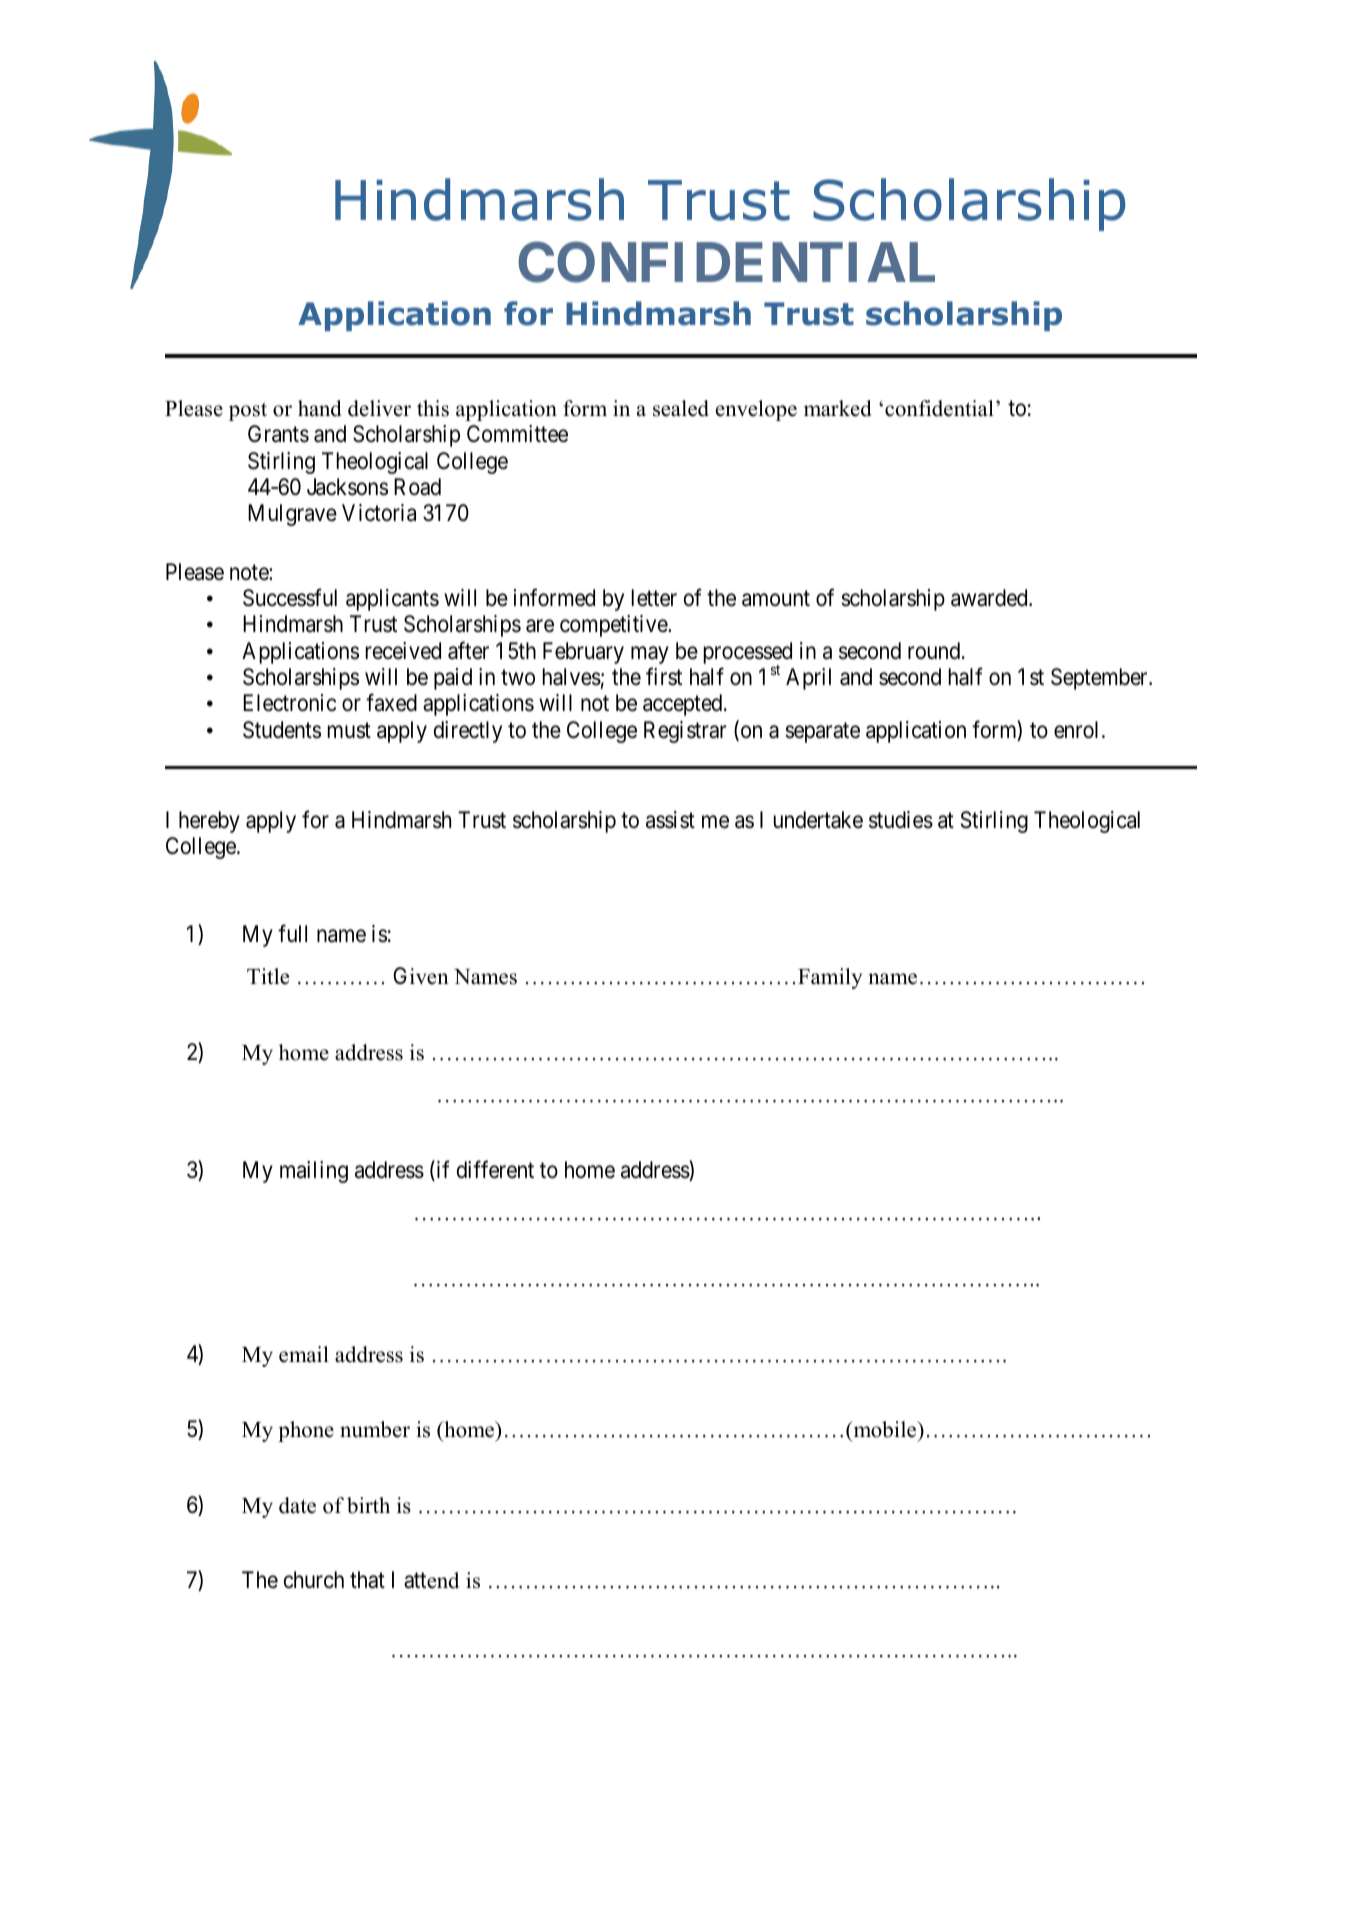 The height and width of the screenshot is (1927, 1362). I want to click on sealed, so click(681, 408).
